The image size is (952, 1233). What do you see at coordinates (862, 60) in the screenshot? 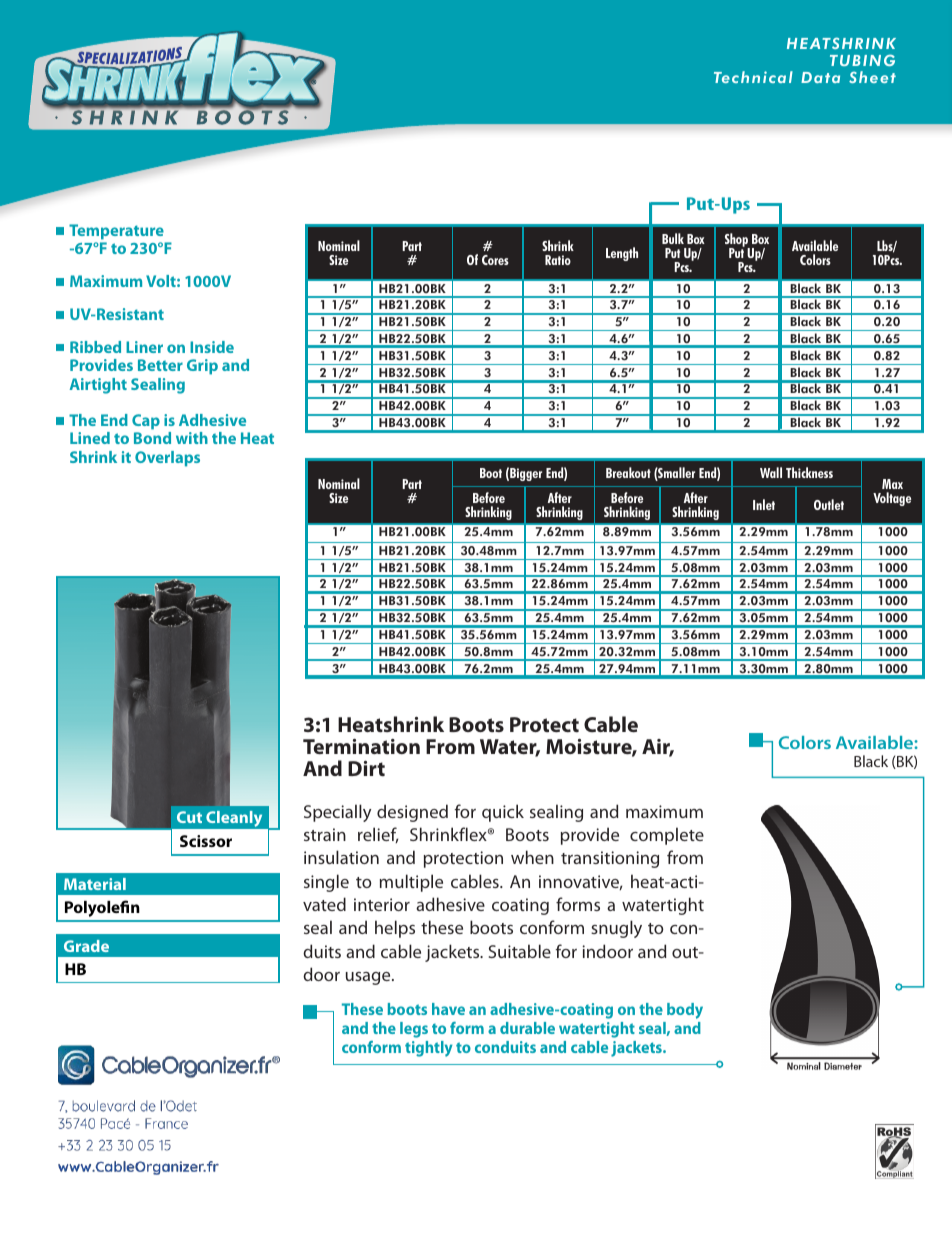
I see `TUBING` at bounding box center [862, 60].
